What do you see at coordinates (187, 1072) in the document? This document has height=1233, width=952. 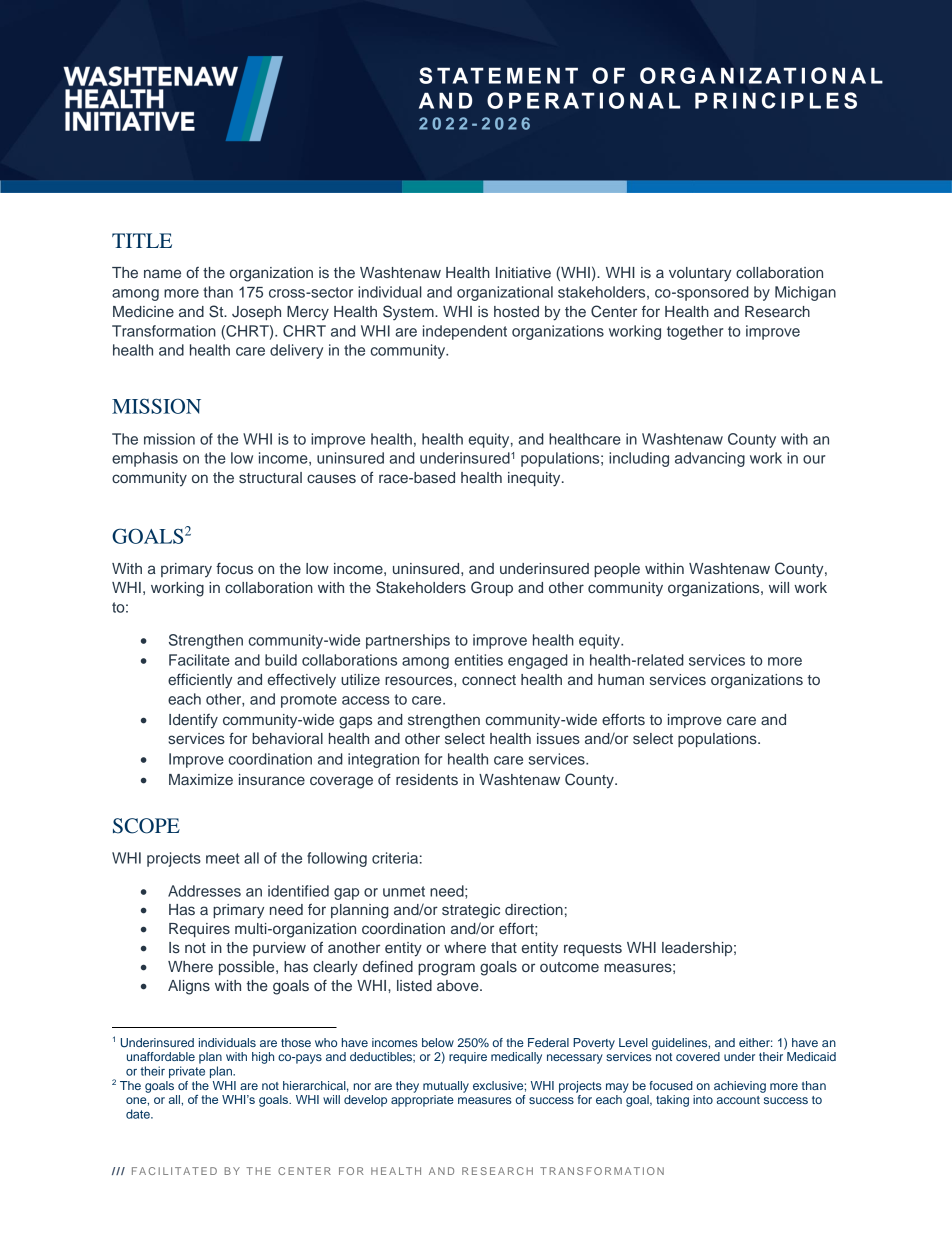 I see `private` at bounding box center [187, 1072].
